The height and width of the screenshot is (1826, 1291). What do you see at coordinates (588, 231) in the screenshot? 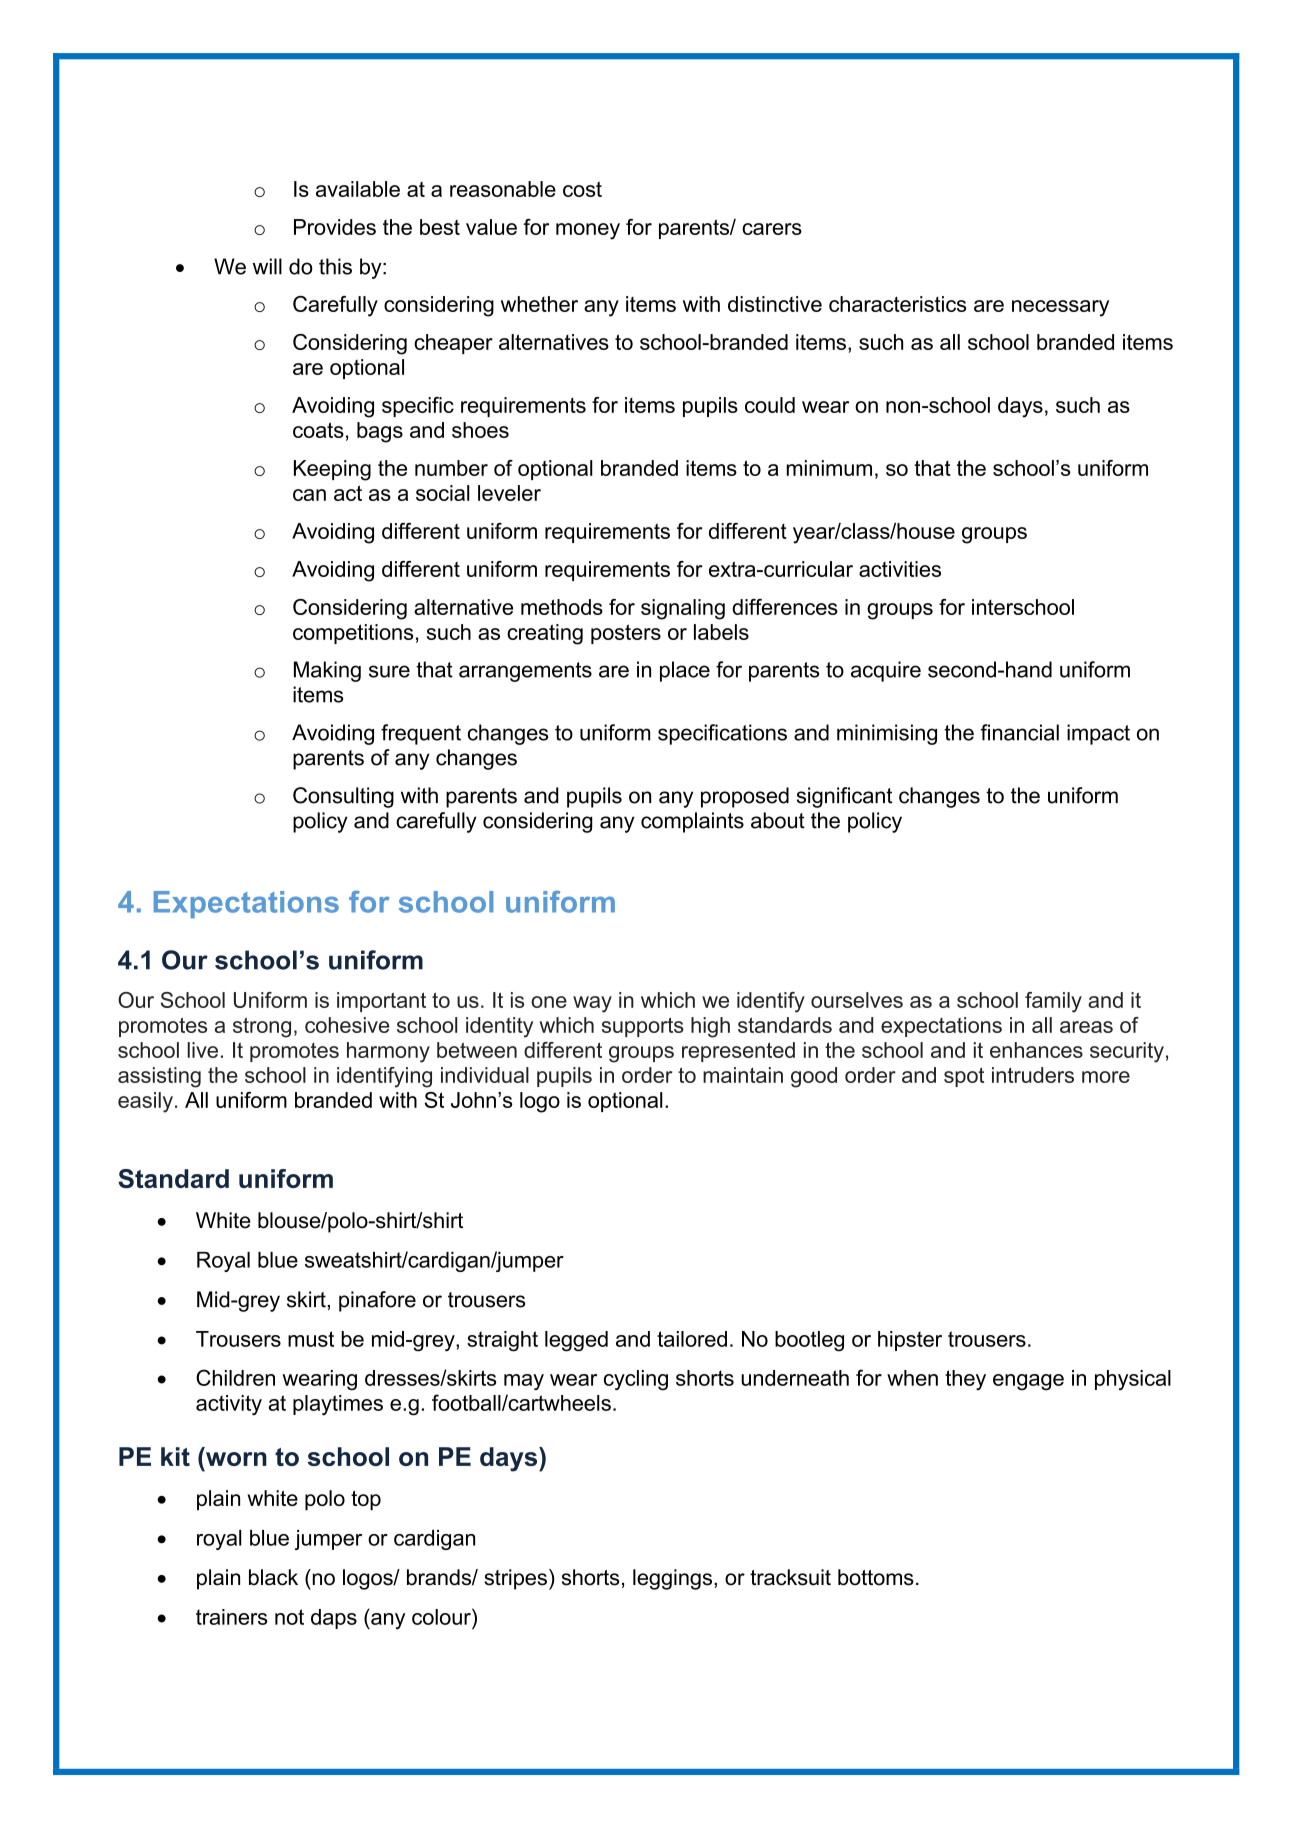
I see `money` at bounding box center [588, 231].
